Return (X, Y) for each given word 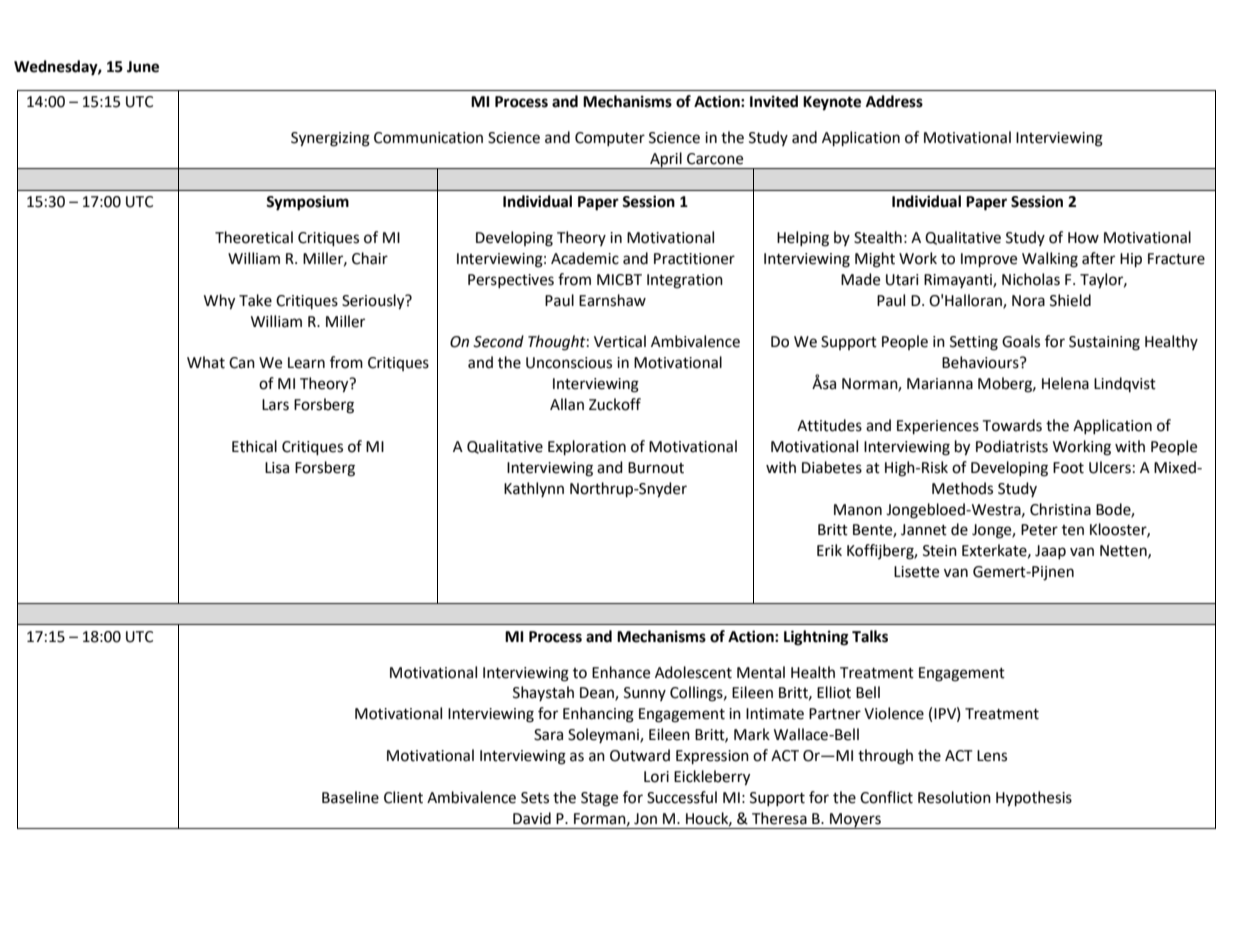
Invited (774, 101)
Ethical (254, 446)
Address (894, 101)
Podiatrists (1012, 446)
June (143, 67)
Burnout (656, 468)
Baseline (350, 797)
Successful (682, 797)
